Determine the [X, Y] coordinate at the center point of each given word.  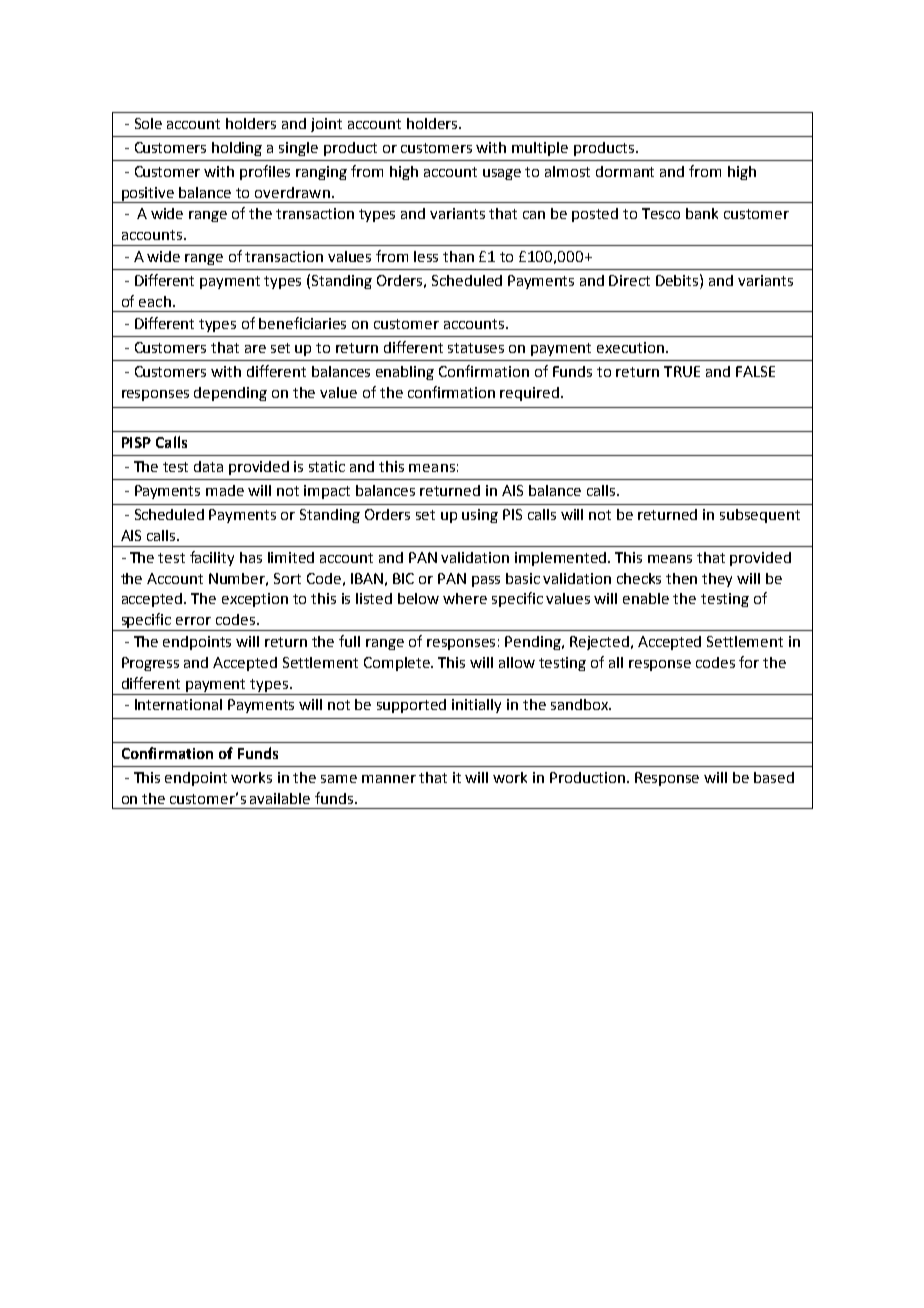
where [465, 598]
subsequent [760, 516]
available [280, 798]
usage [502, 174]
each [155, 301]
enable [646, 598]
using [480, 516]
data [208, 466]
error [193, 621]
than [458, 256]
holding [237, 149]
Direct [629, 280]
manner [389, 779]
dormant [625, 171]
